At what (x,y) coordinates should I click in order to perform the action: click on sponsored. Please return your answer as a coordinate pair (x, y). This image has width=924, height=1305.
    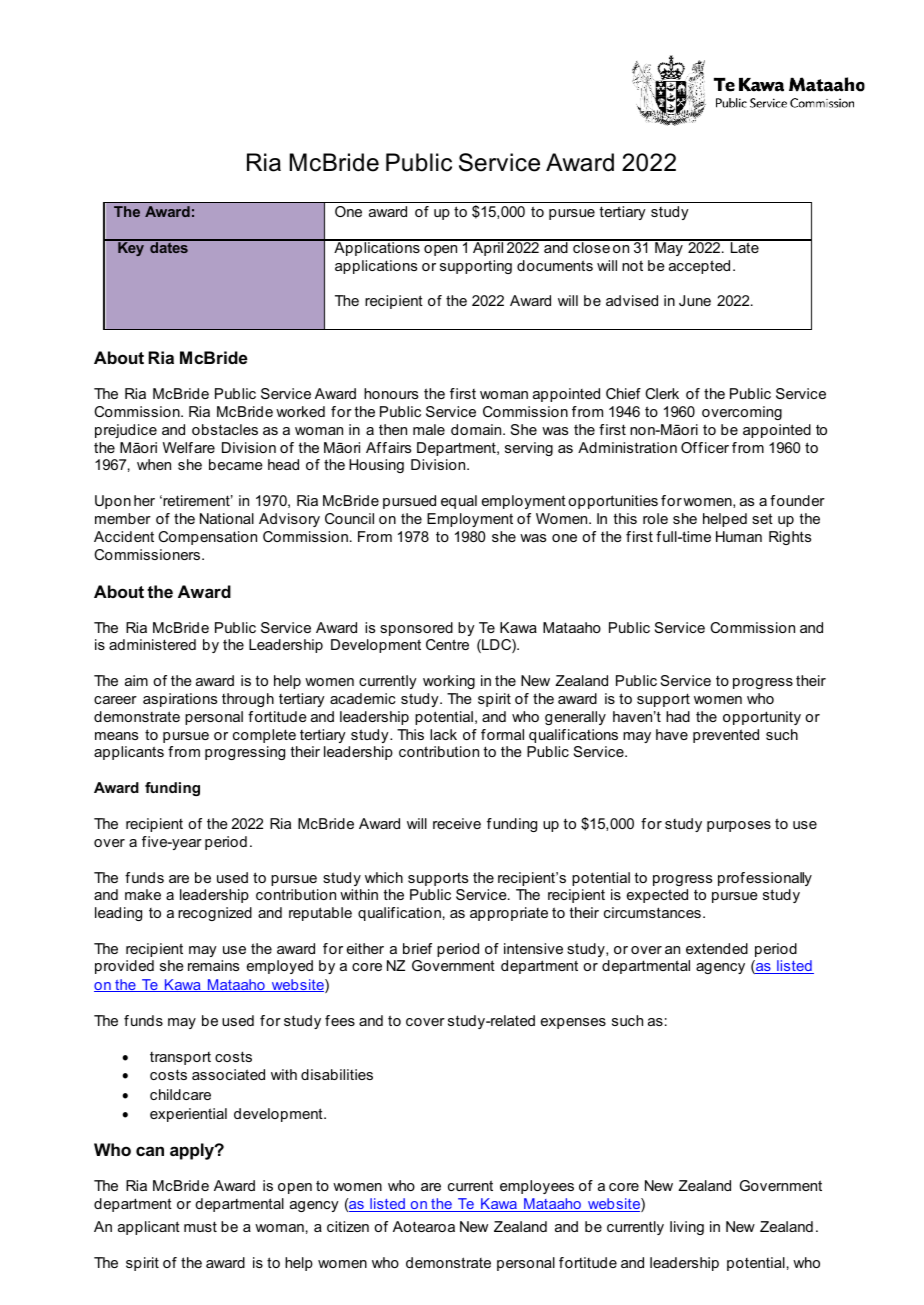
    Looking at the image, I should click on (416, 629).
